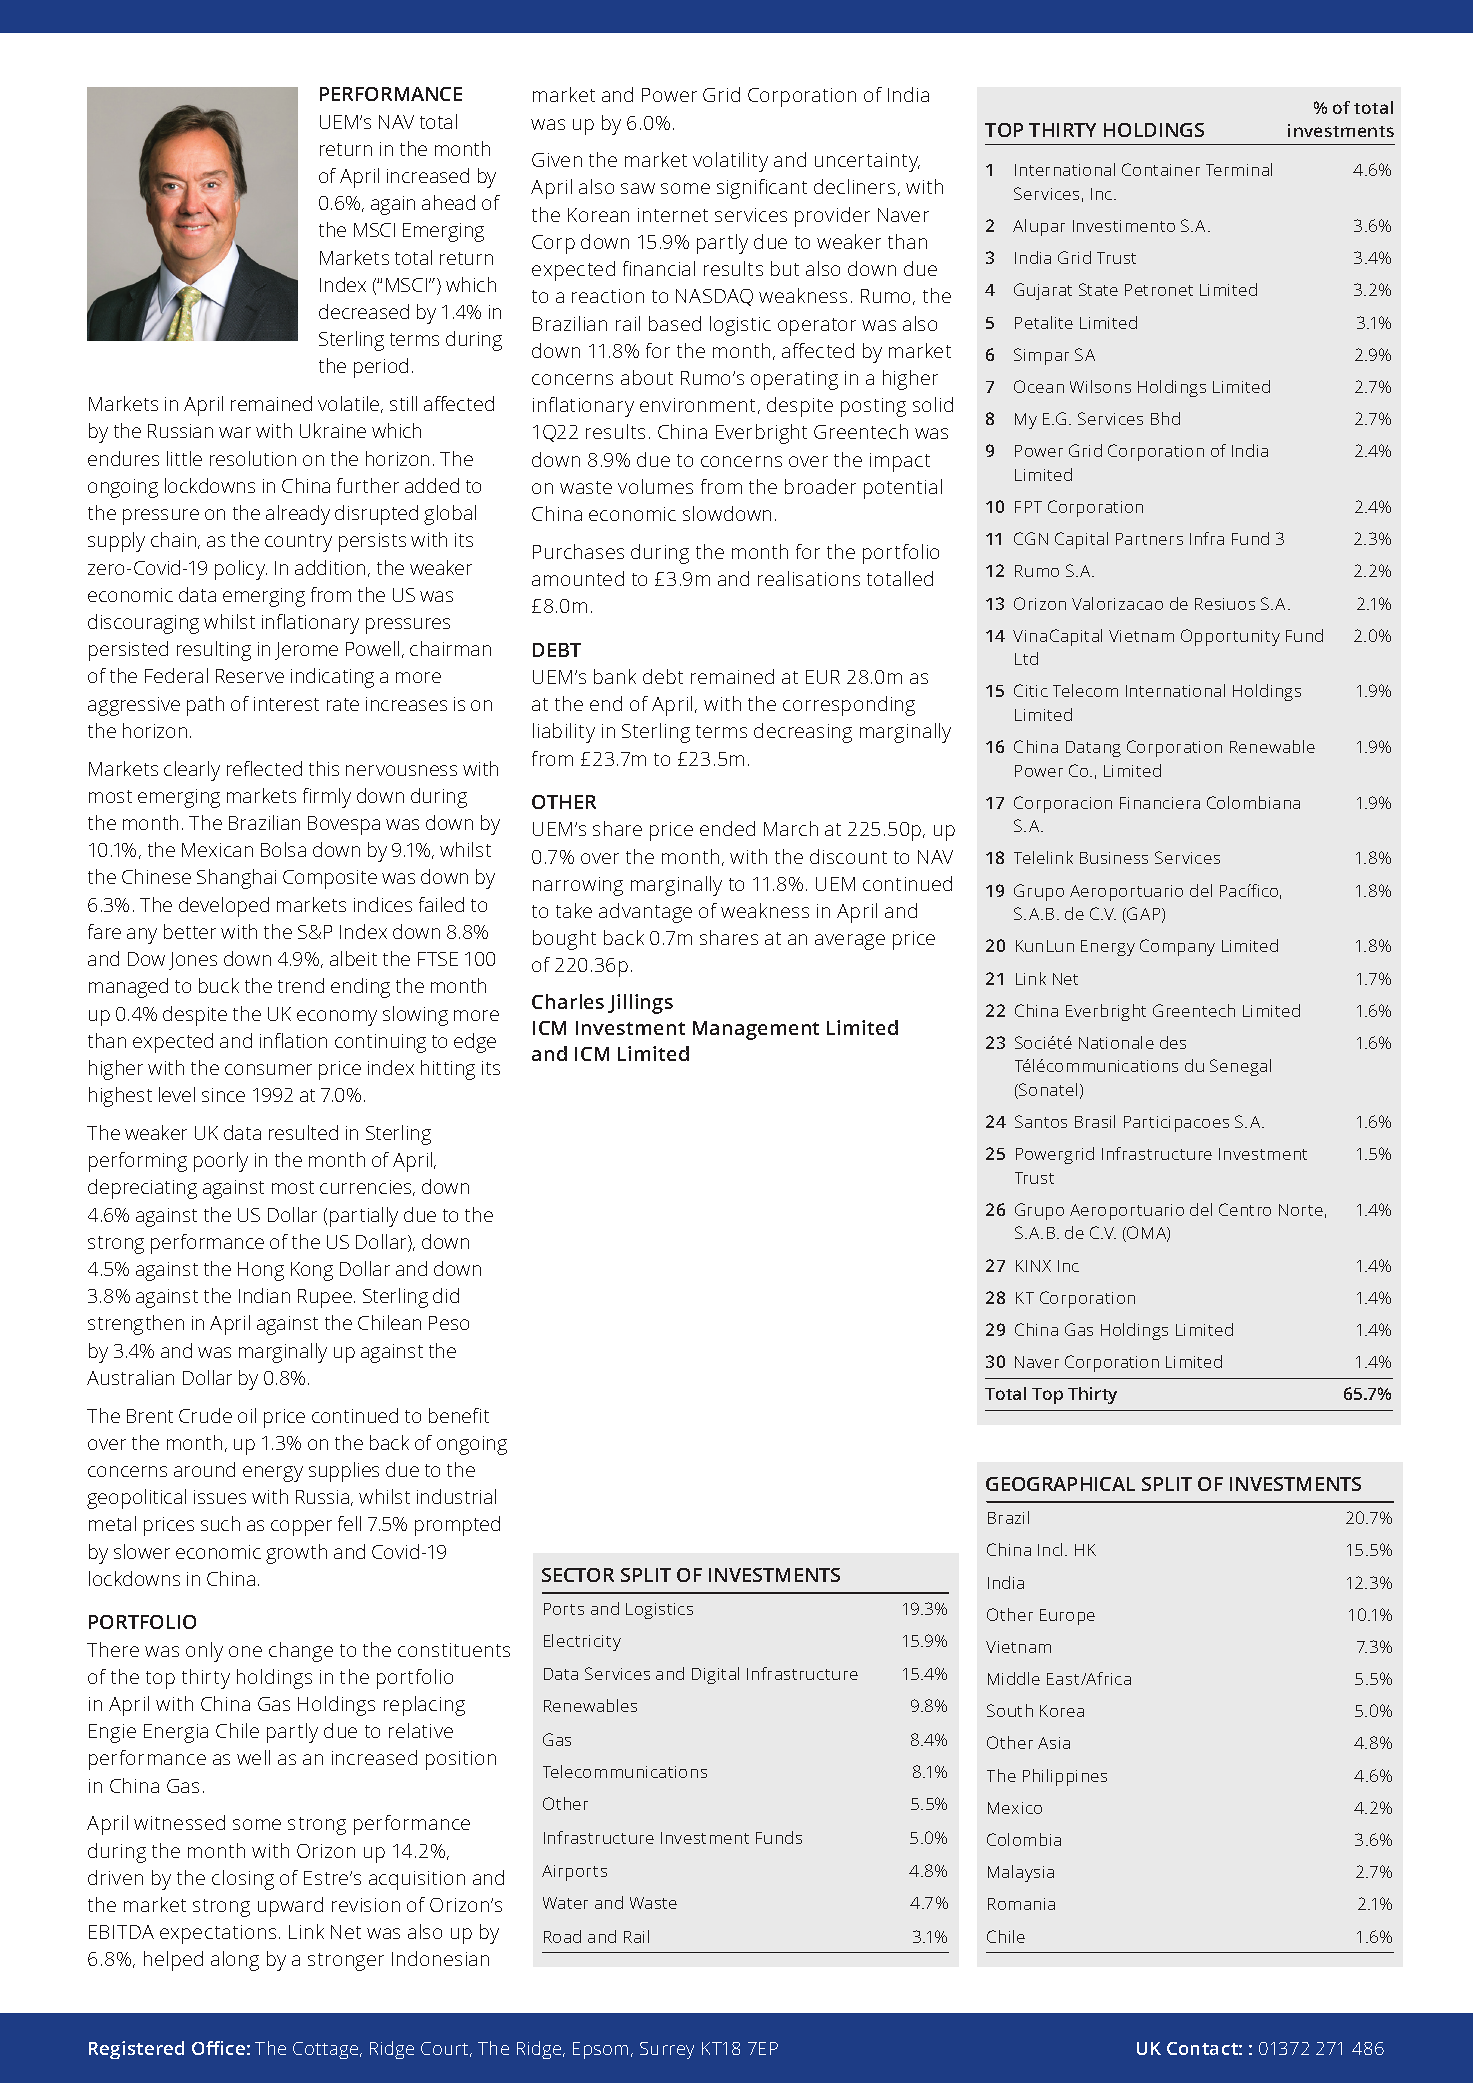 The width and height of the screenshot is (1473, 2083). I want to click on oil, so click(247, 1415).
